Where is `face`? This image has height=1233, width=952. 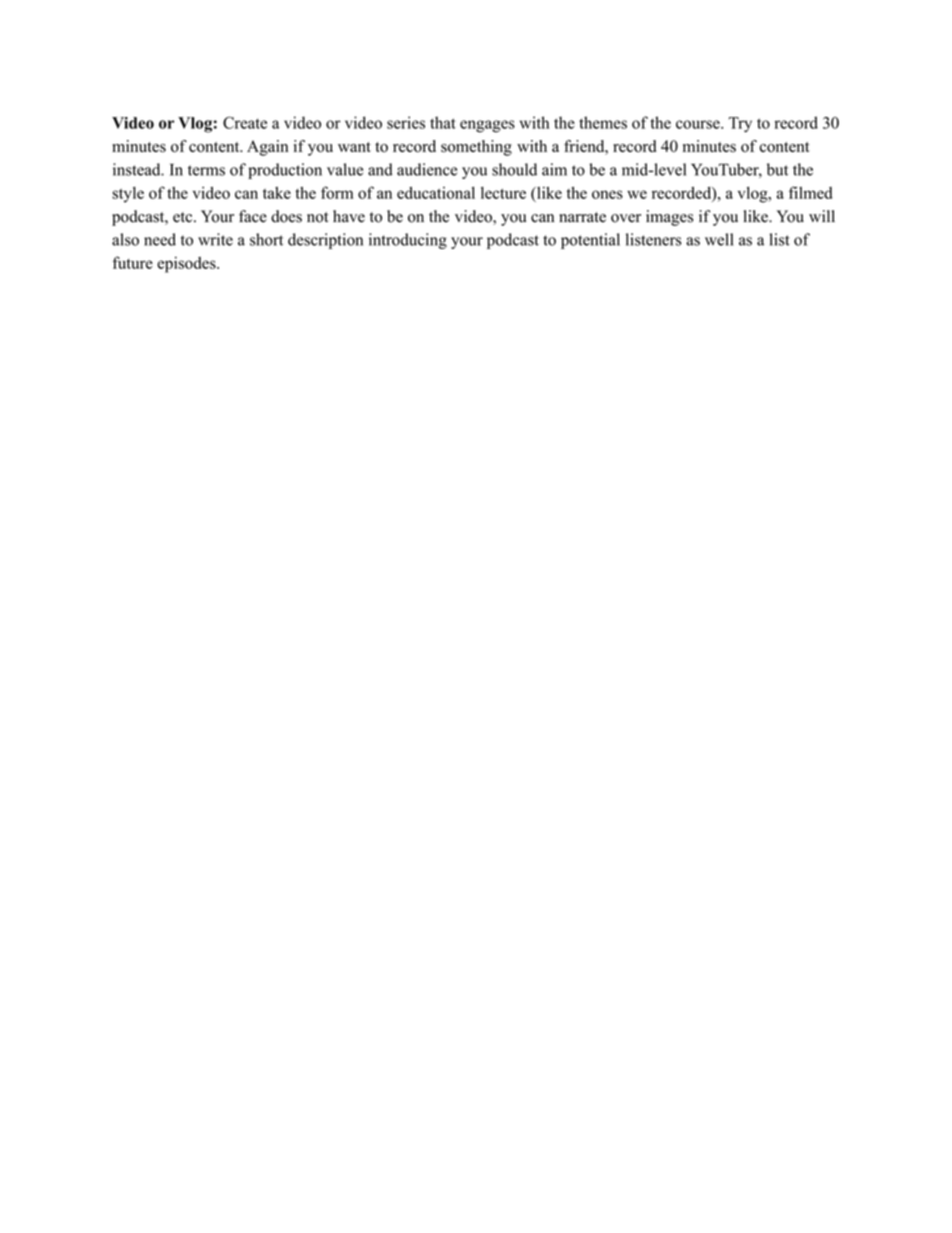
face is located at coordinates (253, 216).
